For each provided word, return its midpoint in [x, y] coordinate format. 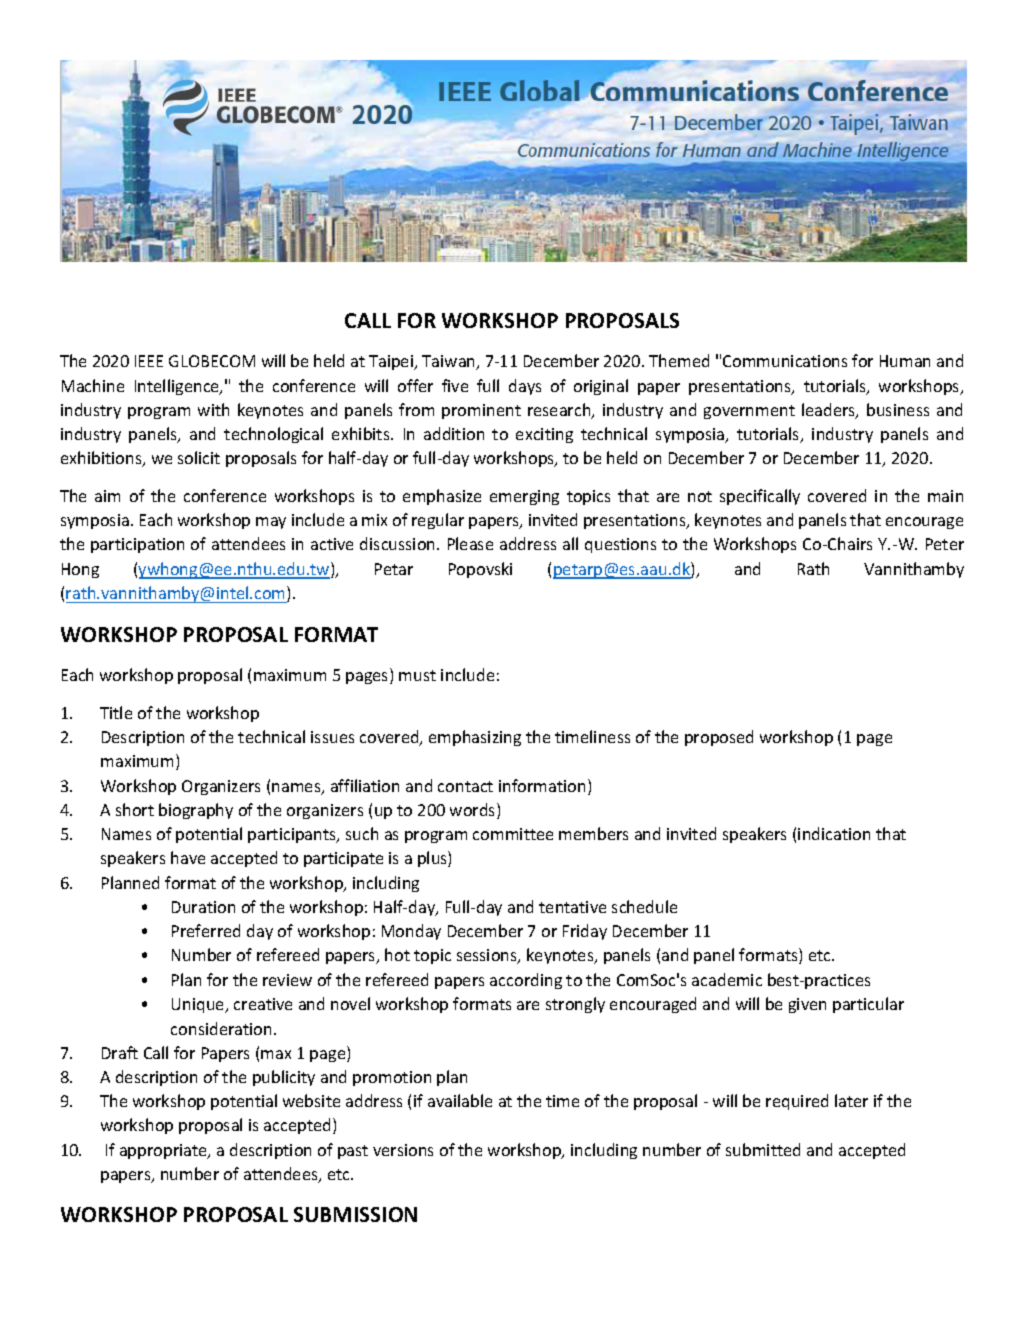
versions [403, 1150]
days [525, 387]
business [898, 409]
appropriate [164, 1151]
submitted [763, 1149]
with [213, 409]
